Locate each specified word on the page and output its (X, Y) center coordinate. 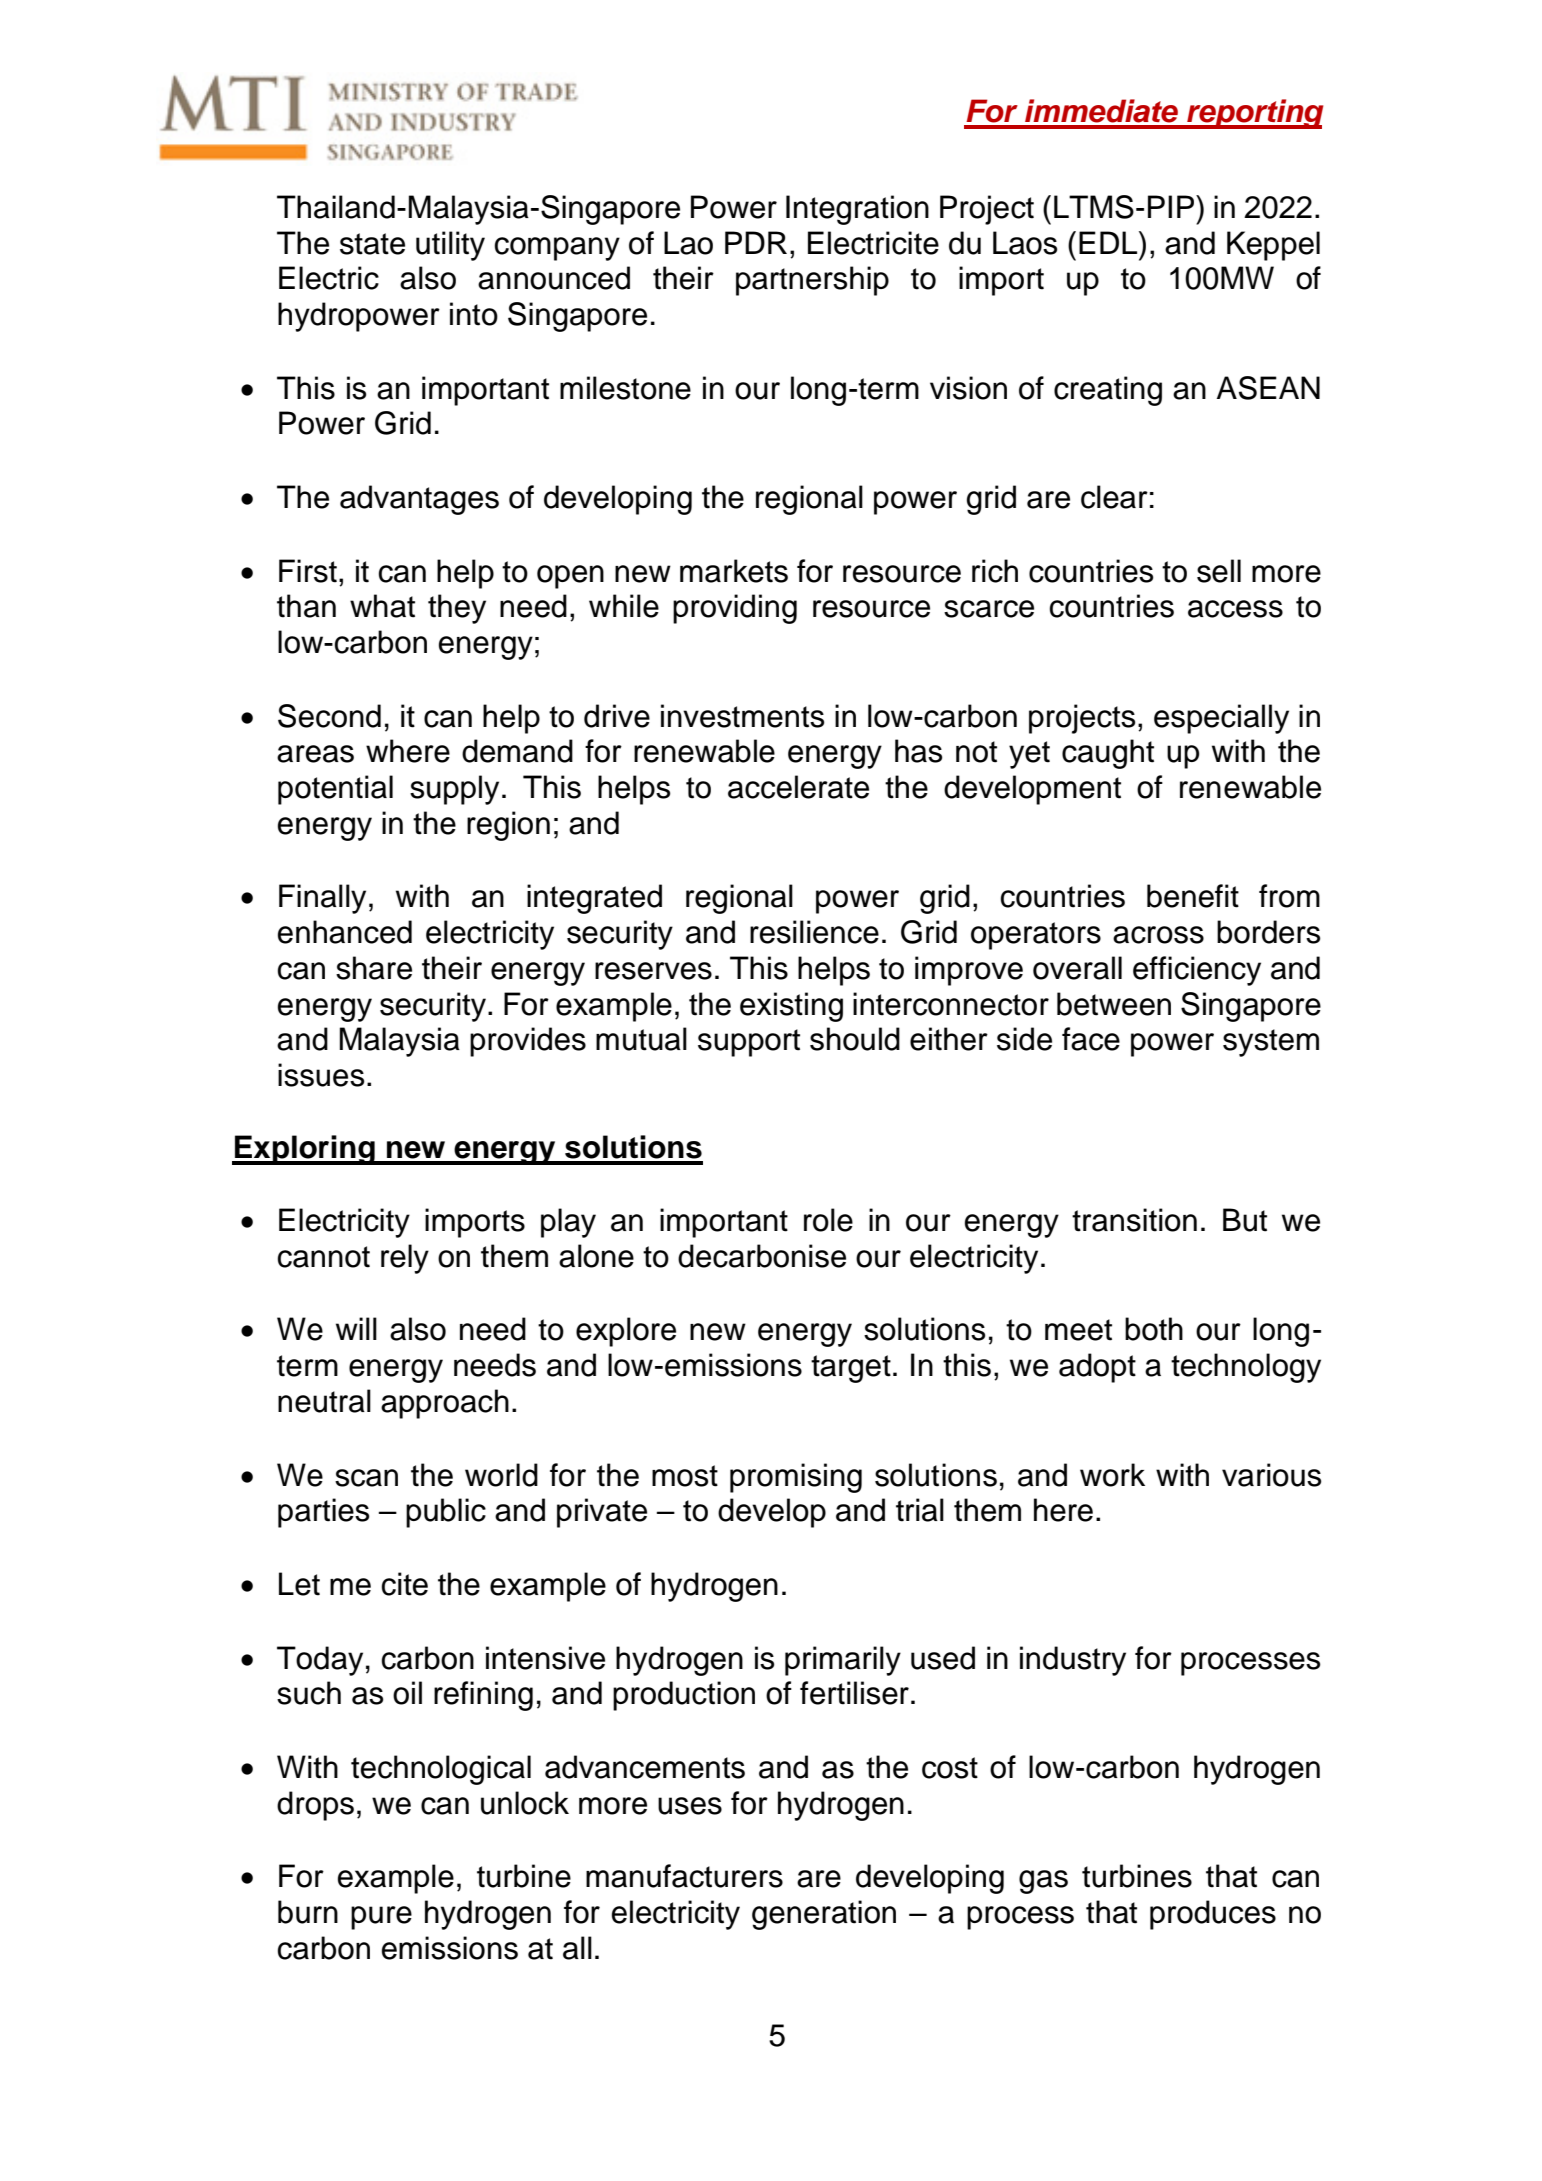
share (374, 968)
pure (381, 1918)
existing (791, 1007)
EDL (1109, 242)
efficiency (1197, 971)
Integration (857, 210)
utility (450, 246)
